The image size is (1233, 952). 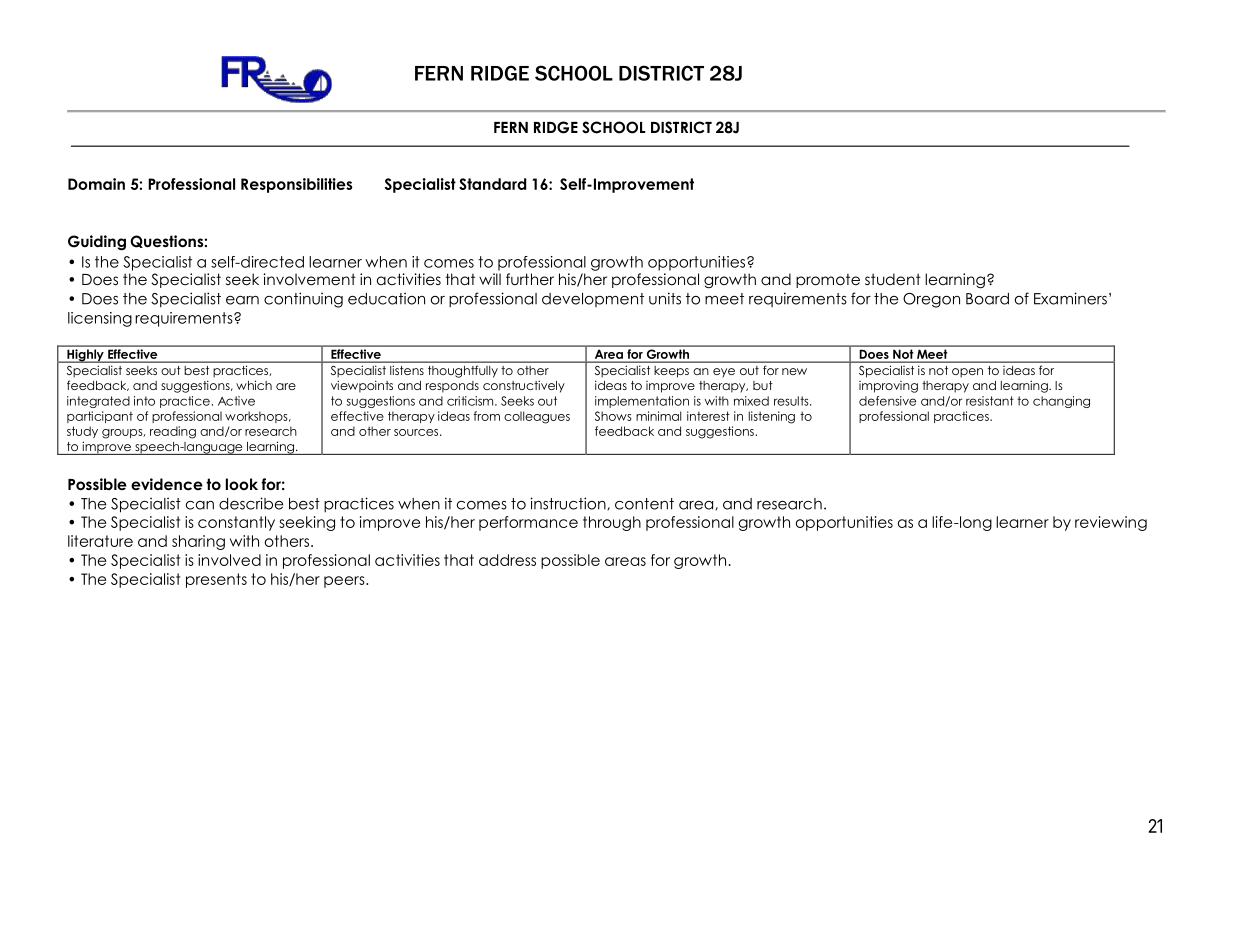 What do you see at coordinates (987, 299) in the document?
I see `Board` at bounding box center [987, 299].
